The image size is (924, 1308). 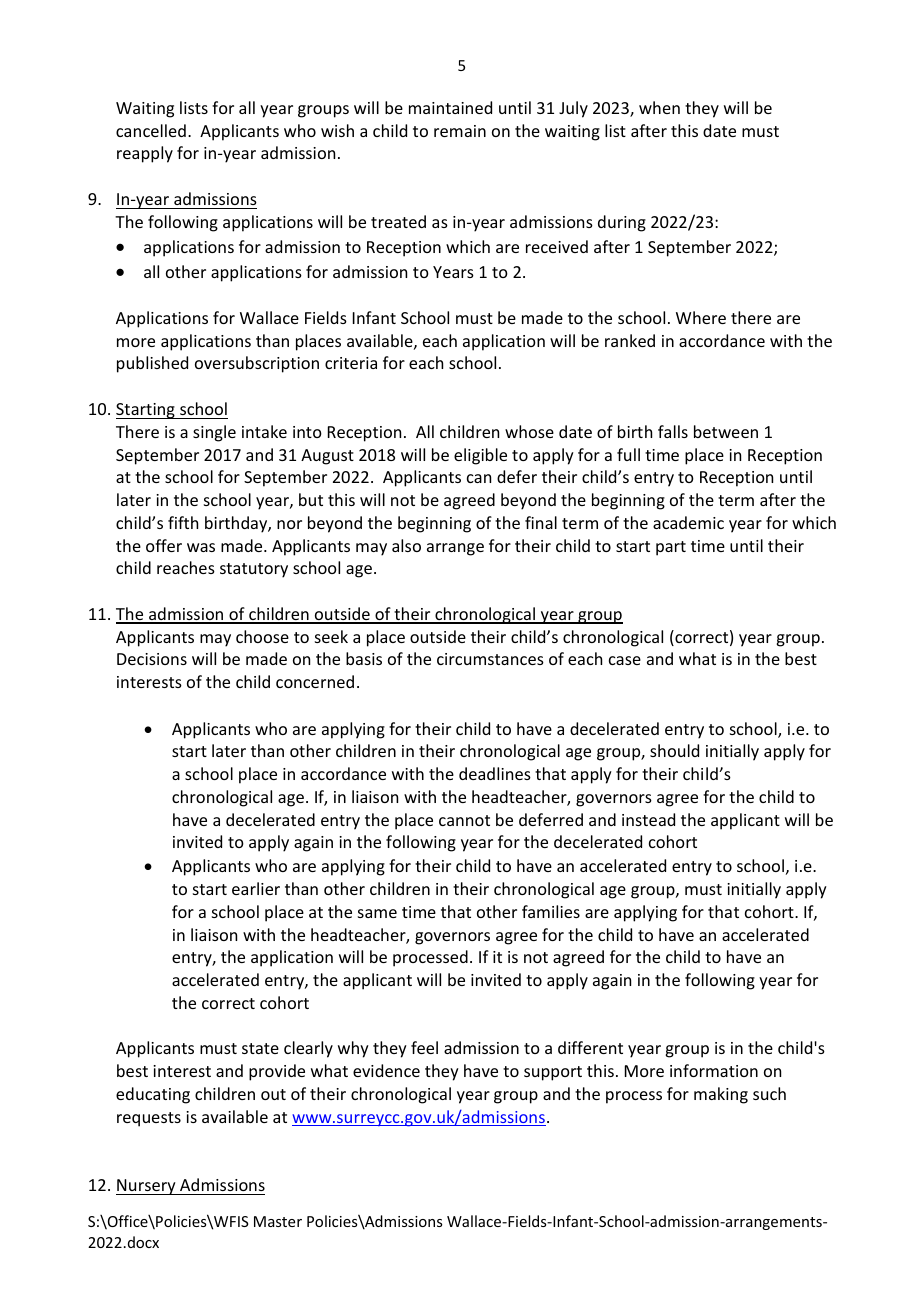 What do you see at coordinates (278, 1221) in the page?
I see `Master` at bounding box center [278, 1221].
